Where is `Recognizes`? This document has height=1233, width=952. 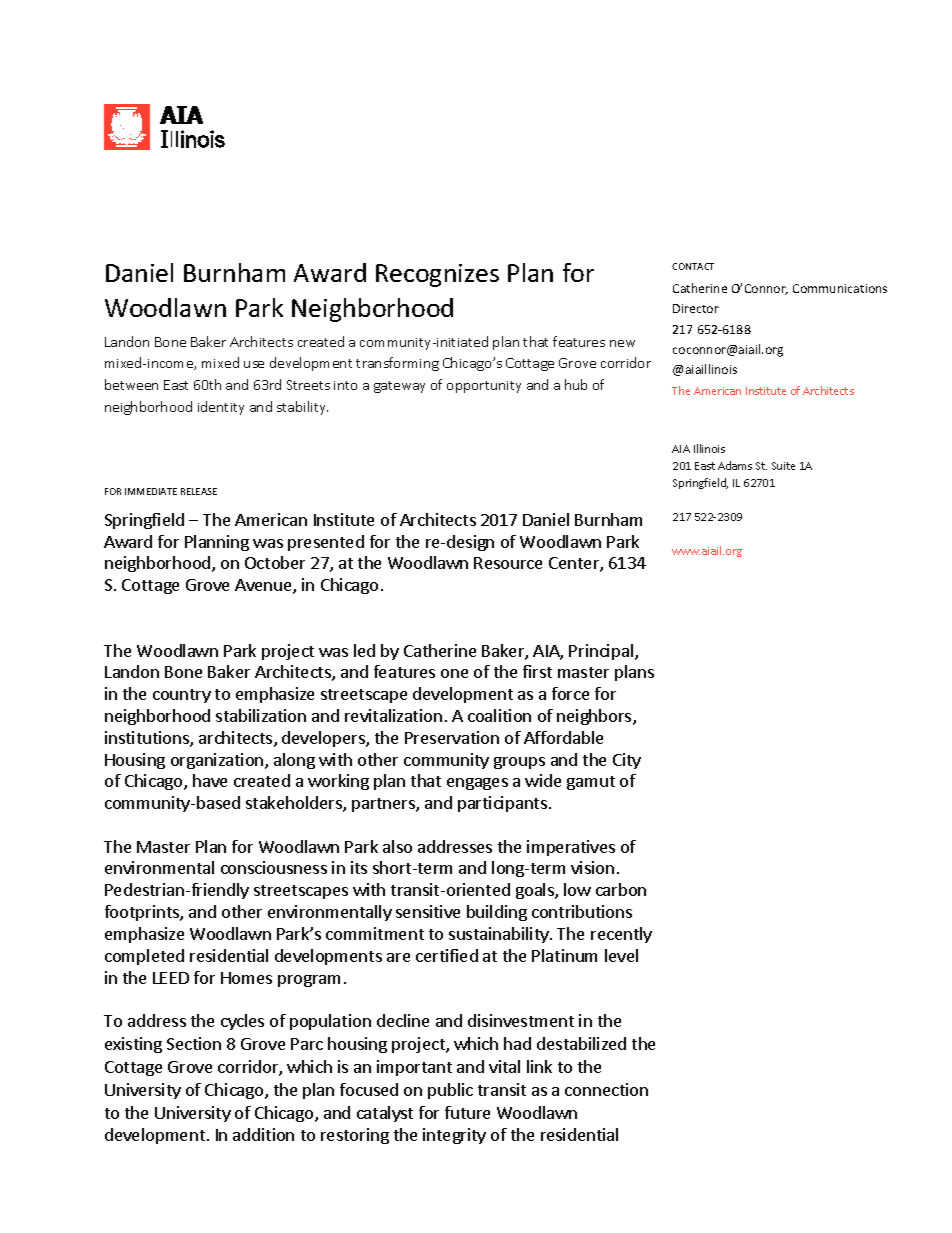 Recognizes is located at coordinates (437, 275).
